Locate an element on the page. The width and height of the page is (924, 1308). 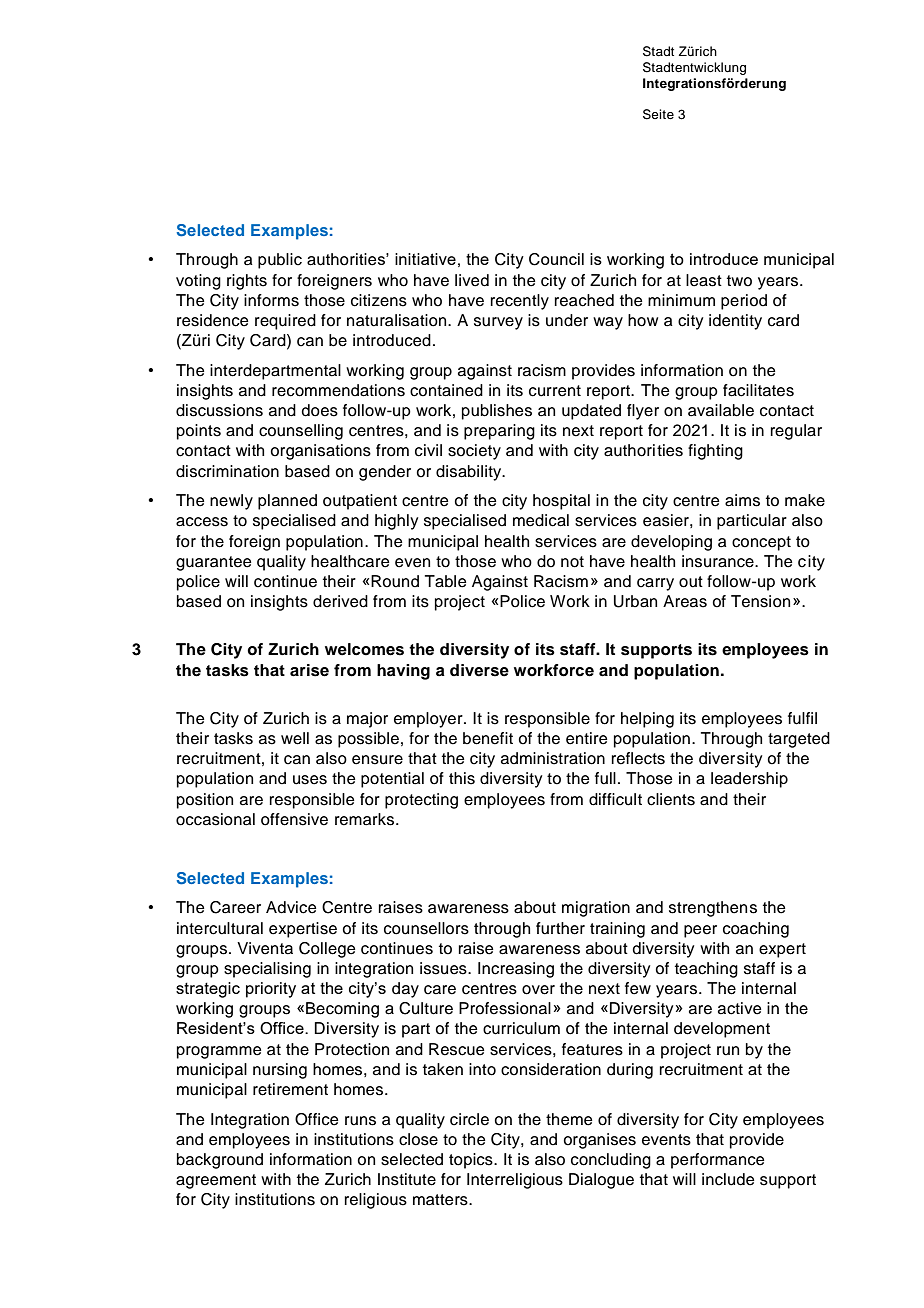
Seite is located at coordinates (658, 114).
